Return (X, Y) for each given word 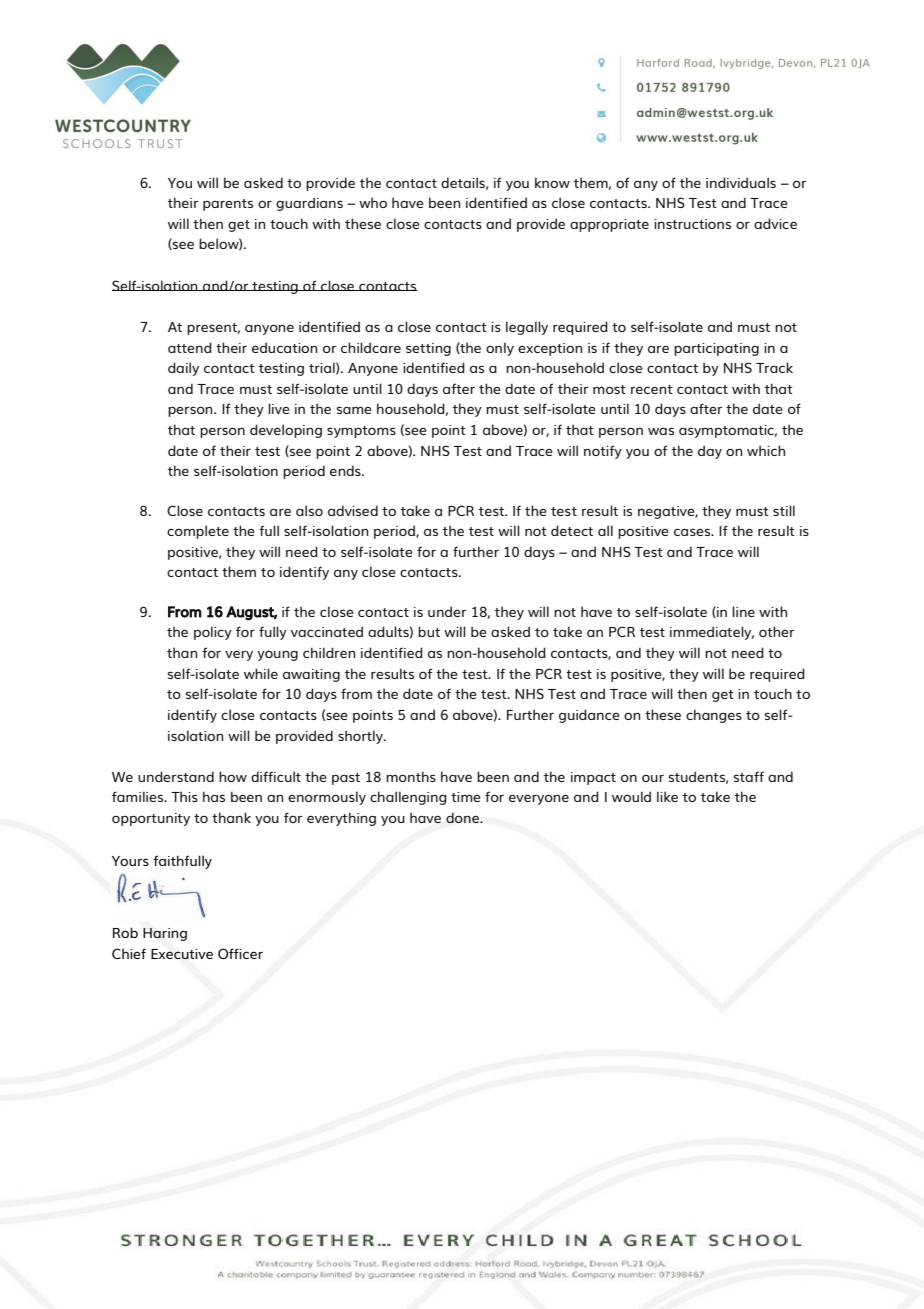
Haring (165, 934)
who (373, 202)
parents (228, 205)
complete (198, 532)
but (429, 631)
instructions (692, 224)
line (743, 611)
